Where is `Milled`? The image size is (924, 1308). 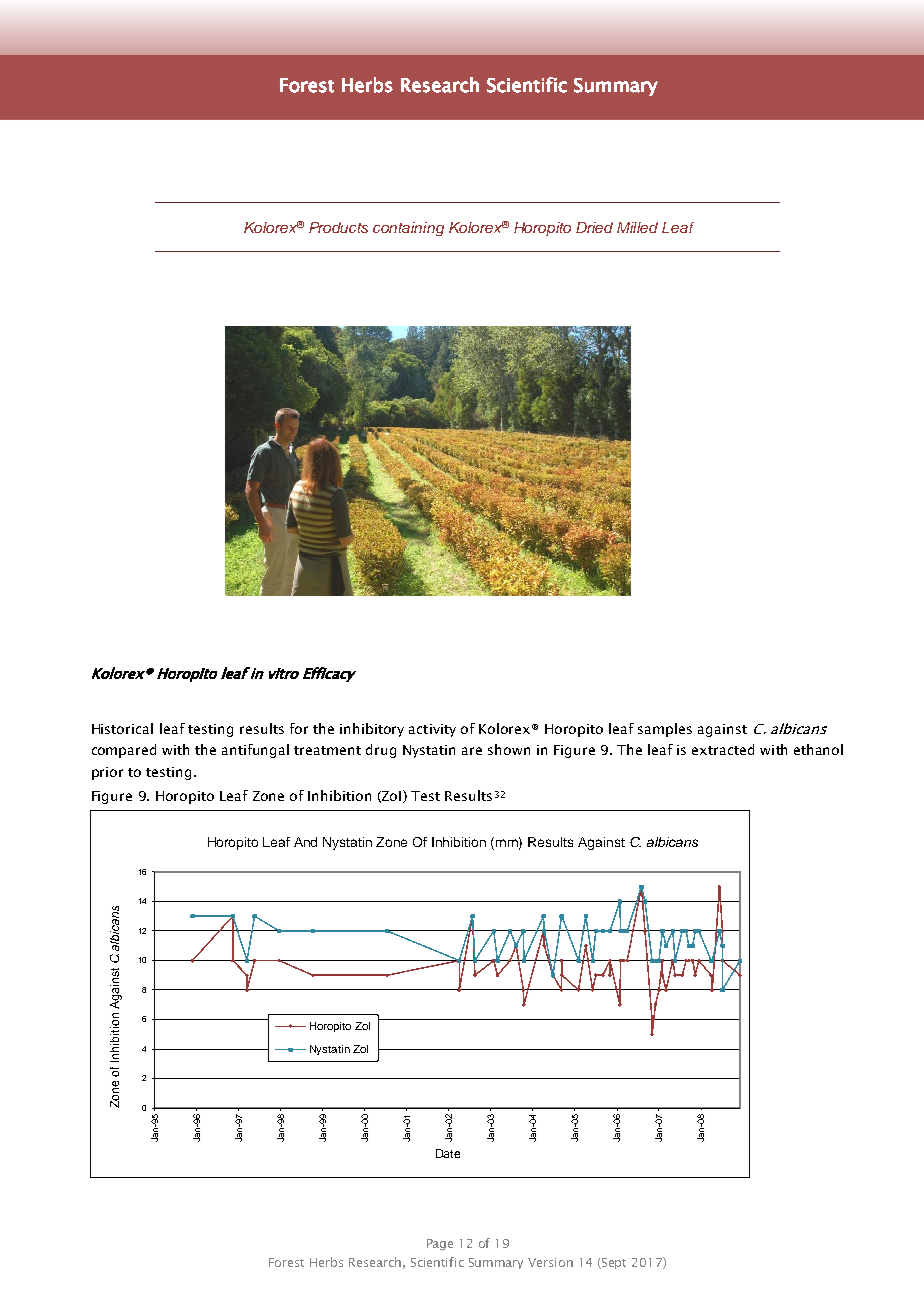 Milled is located at coordinates (637, 227).
